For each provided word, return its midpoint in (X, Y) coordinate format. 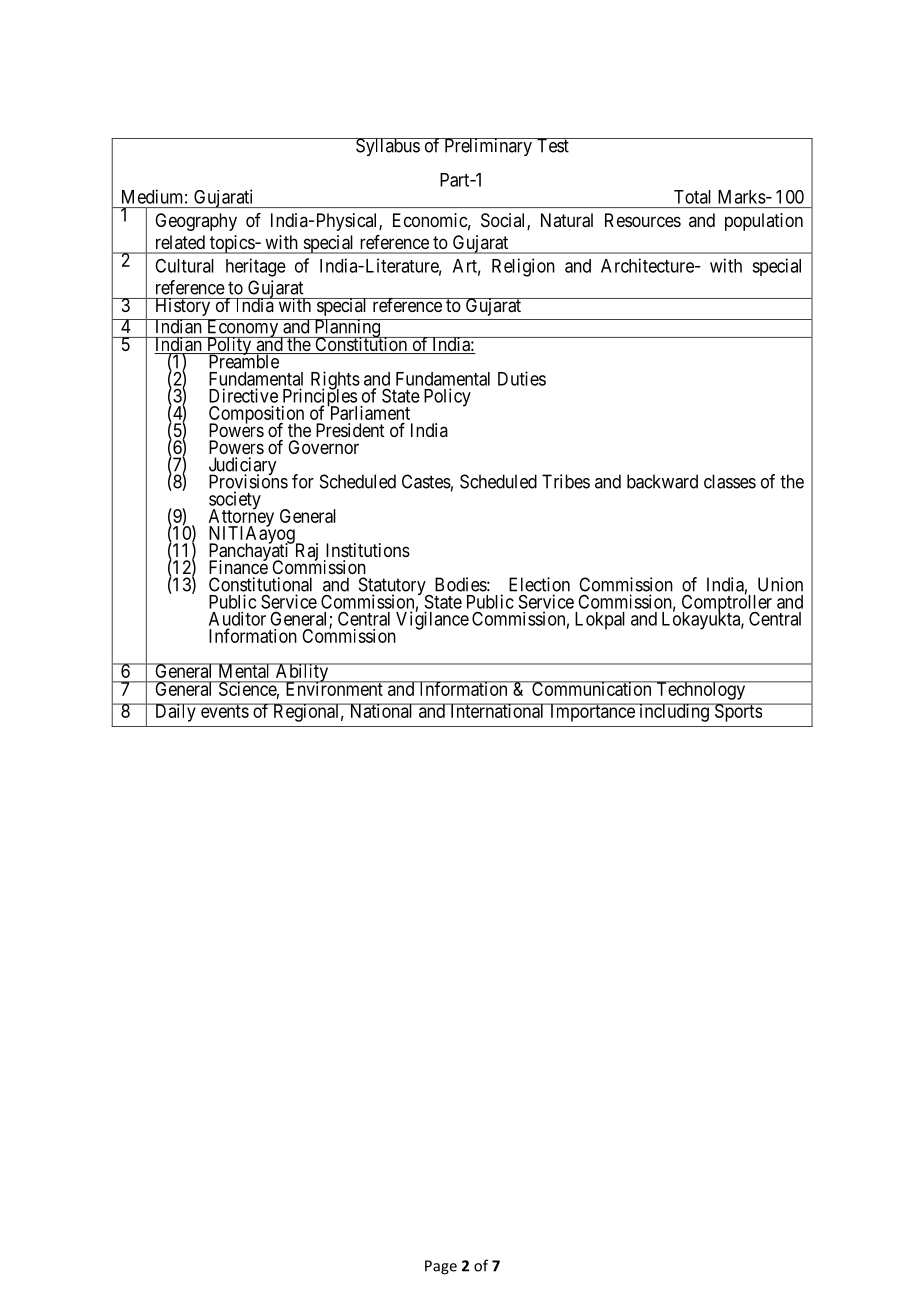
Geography (196, 222)
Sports (737, 712)
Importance (592, 712)
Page (441, 1267)
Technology (701, 690)
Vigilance (432, 620)
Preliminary (488, 147)
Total (692, 197)
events (225, 711)
